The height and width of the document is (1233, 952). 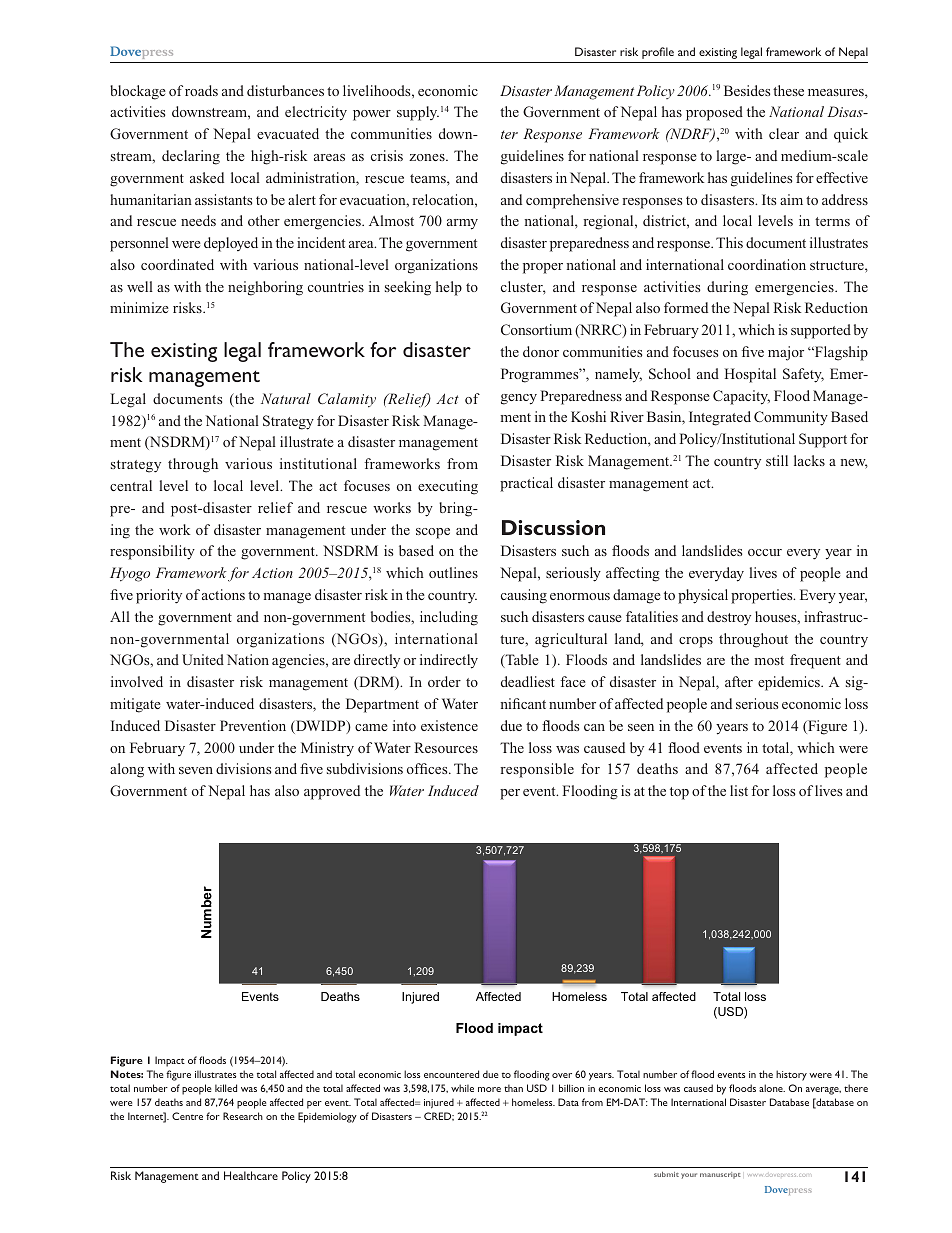 What do you see at coordinates (537, 770) in the document?
I see `responsible` at bounding box center [537, 770].
